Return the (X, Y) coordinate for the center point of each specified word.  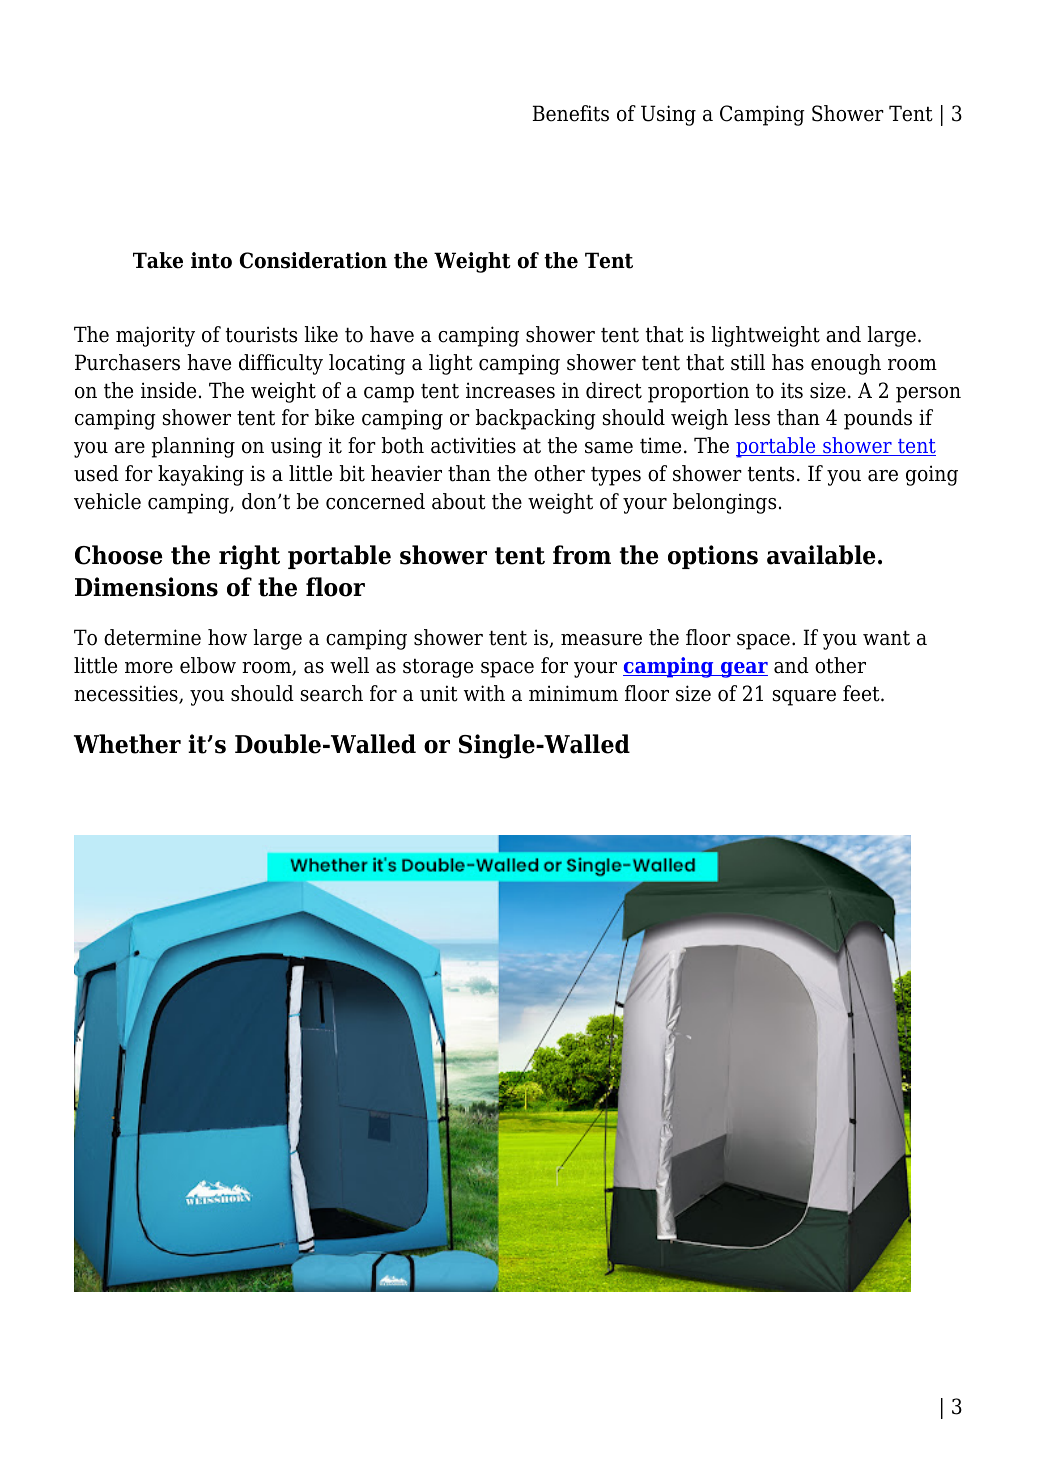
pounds (878, 419)
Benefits (570, 113)
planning (193, 447)
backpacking (535, 419)
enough (846, 364)
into (211, 260)
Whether (127, 744)
